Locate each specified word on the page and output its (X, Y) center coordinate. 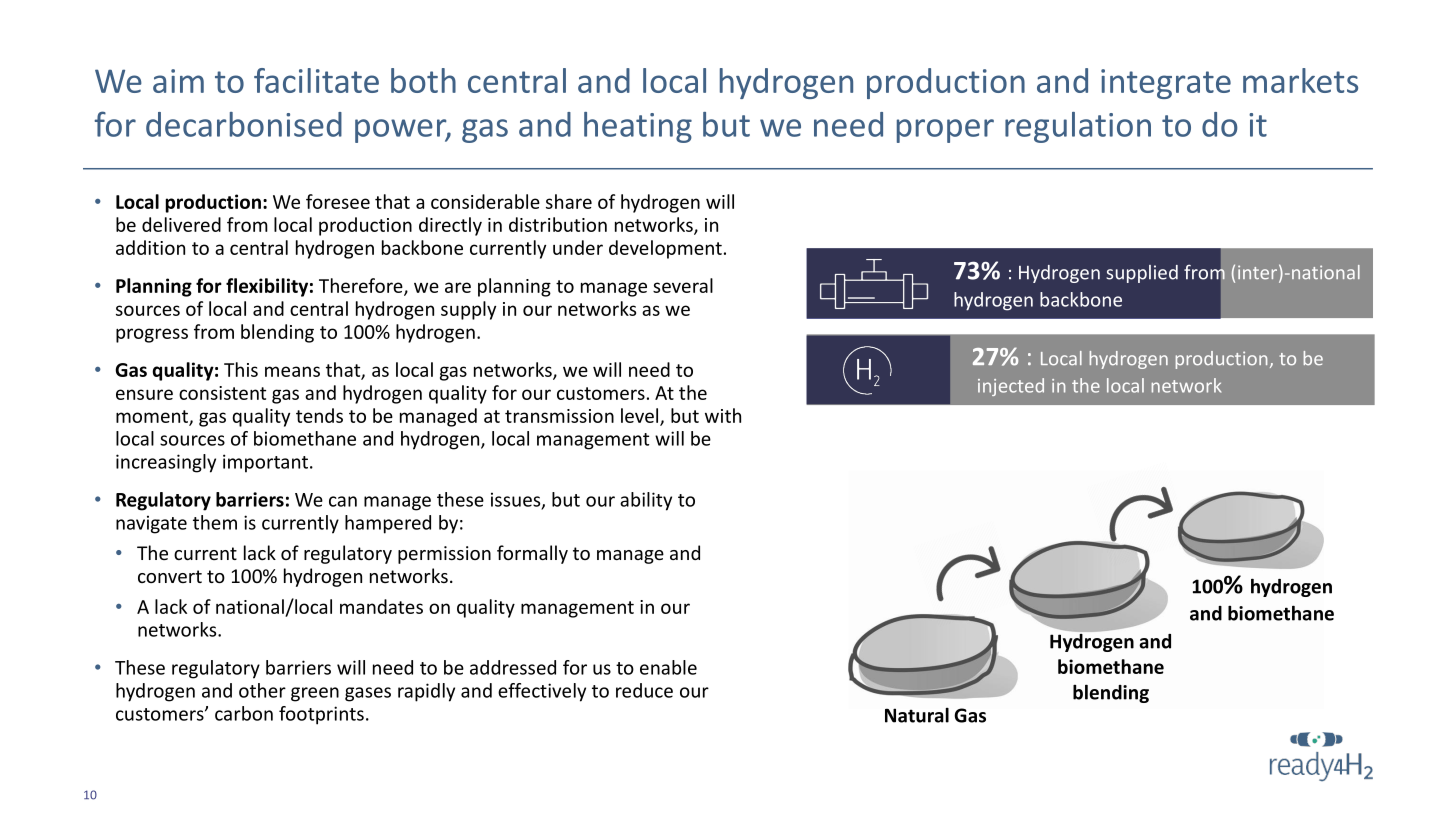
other (262, 690)
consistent (222, 393)
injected (1011, 387)
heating (638, 127)
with (723, 415)
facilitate (316, 80)
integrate (1166, 84)
